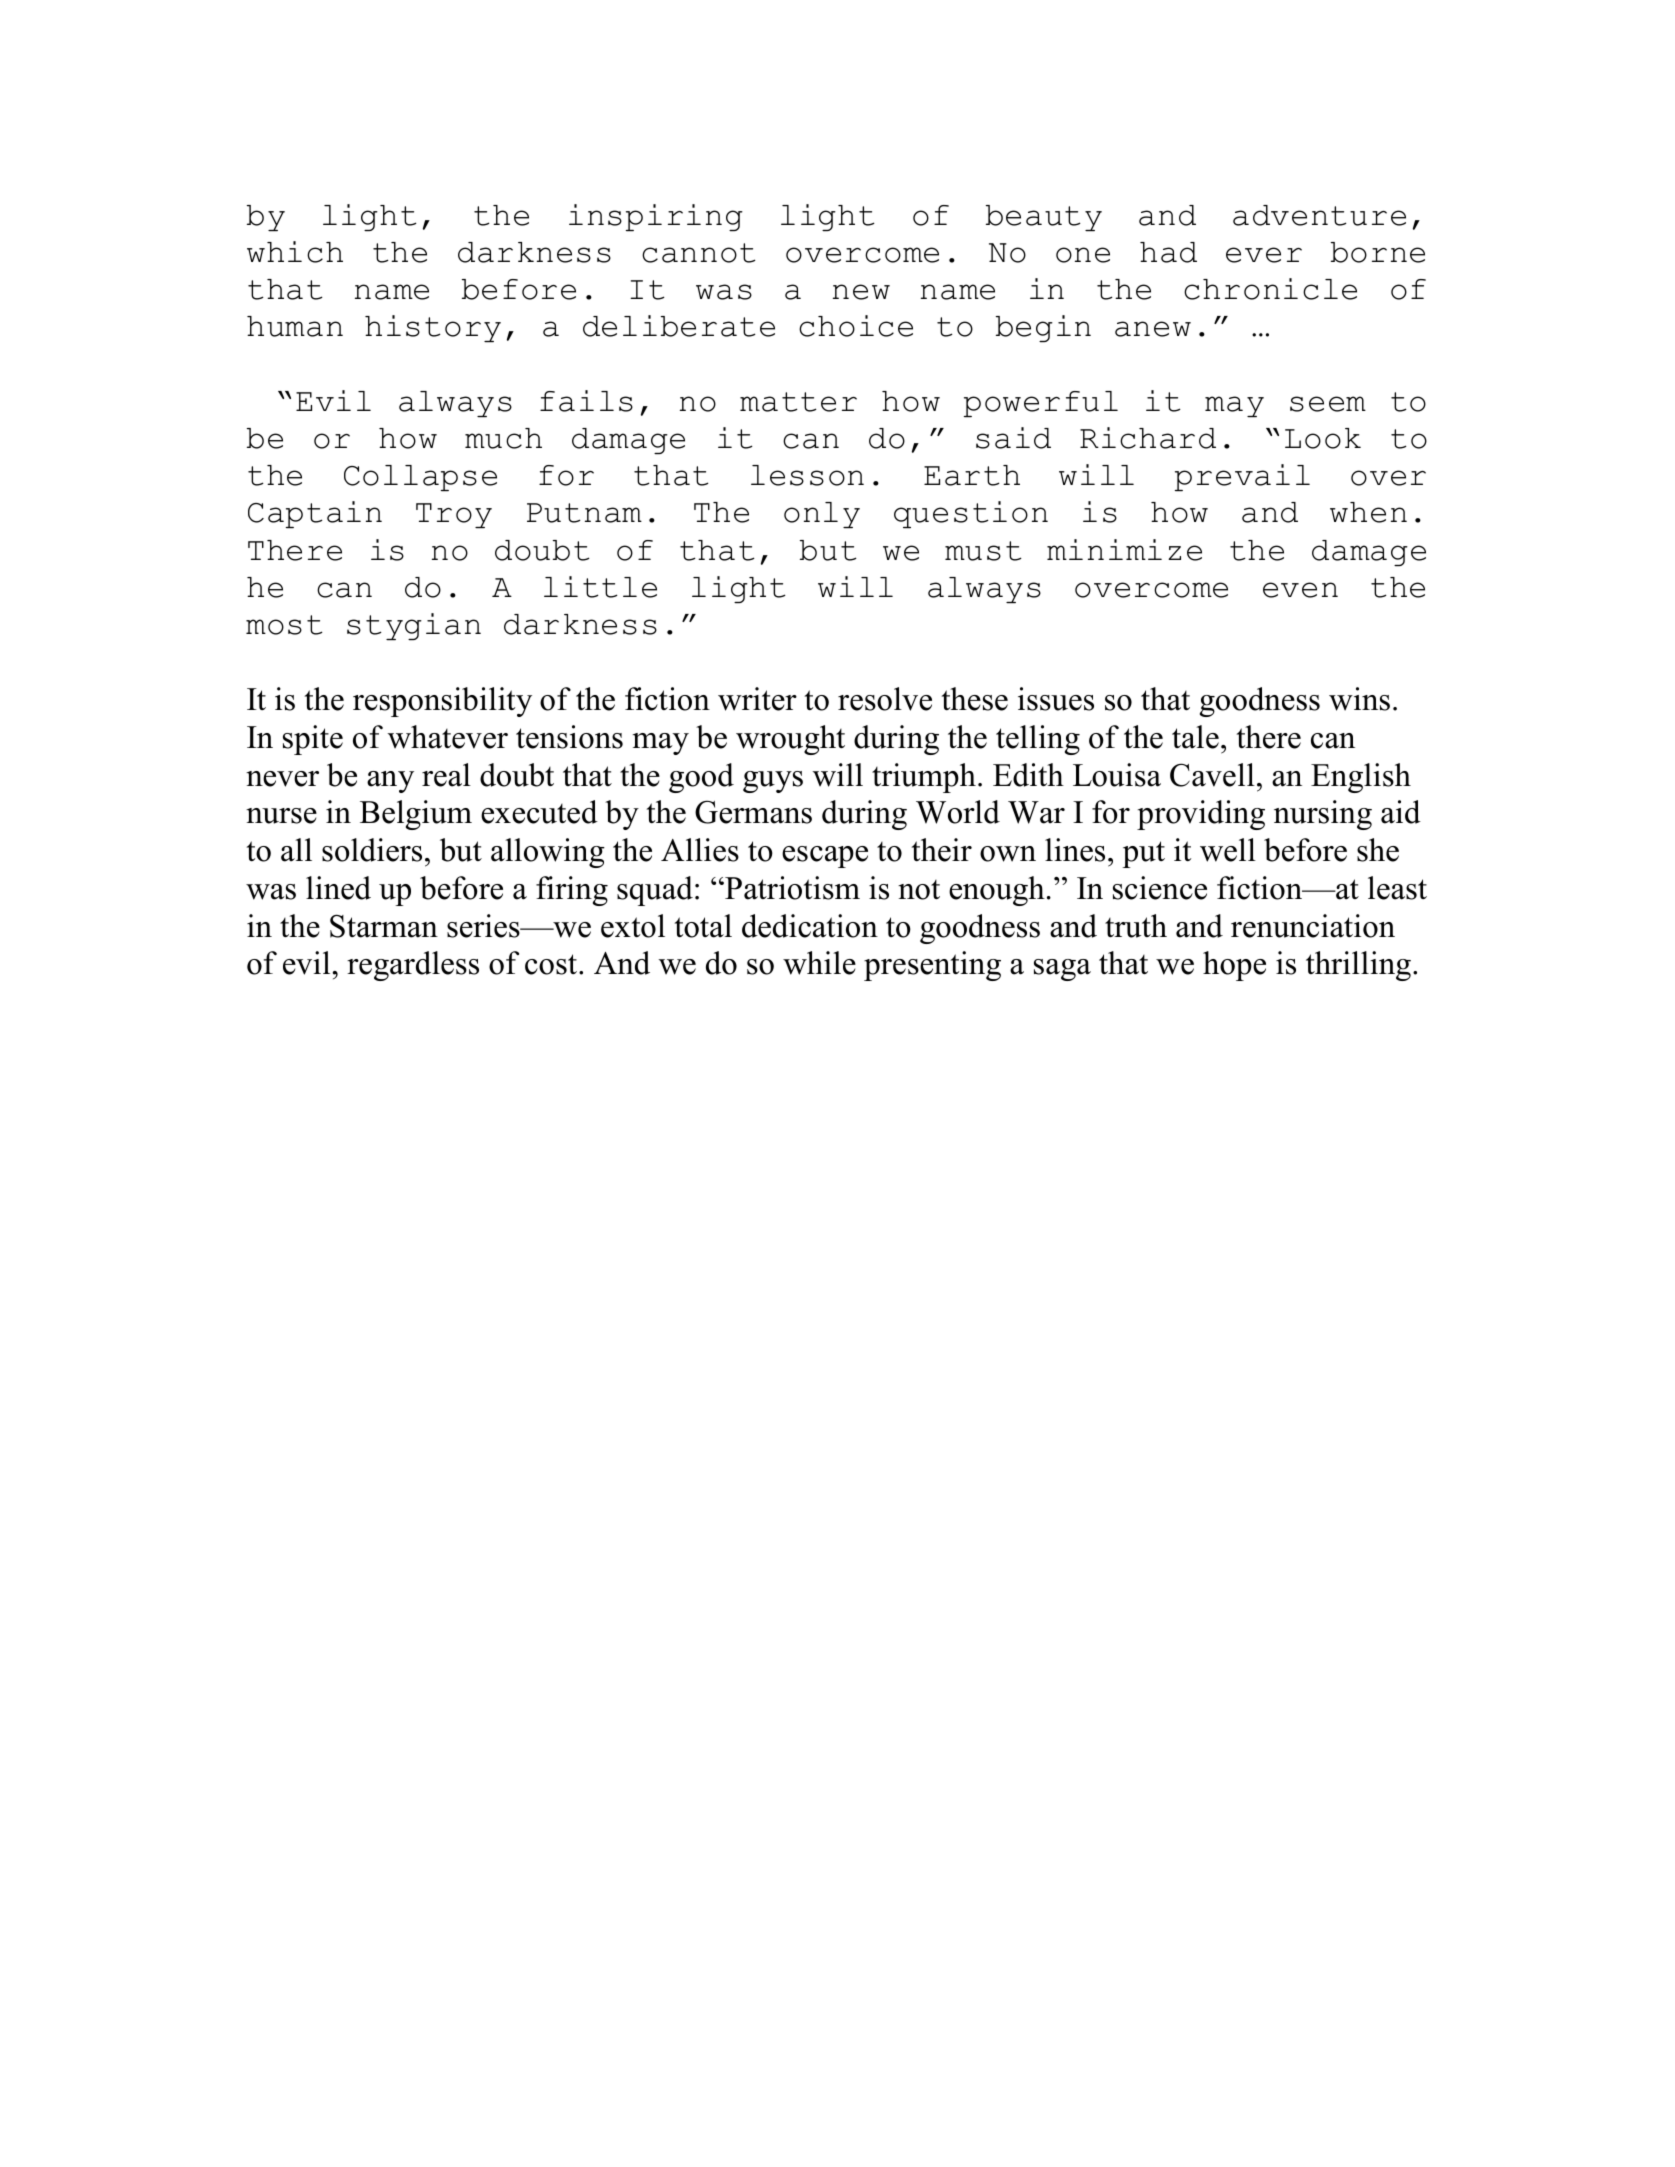  What do you see at coordinates (295, 252) in the page?
I see `which` at bounding box center [295, 252].
